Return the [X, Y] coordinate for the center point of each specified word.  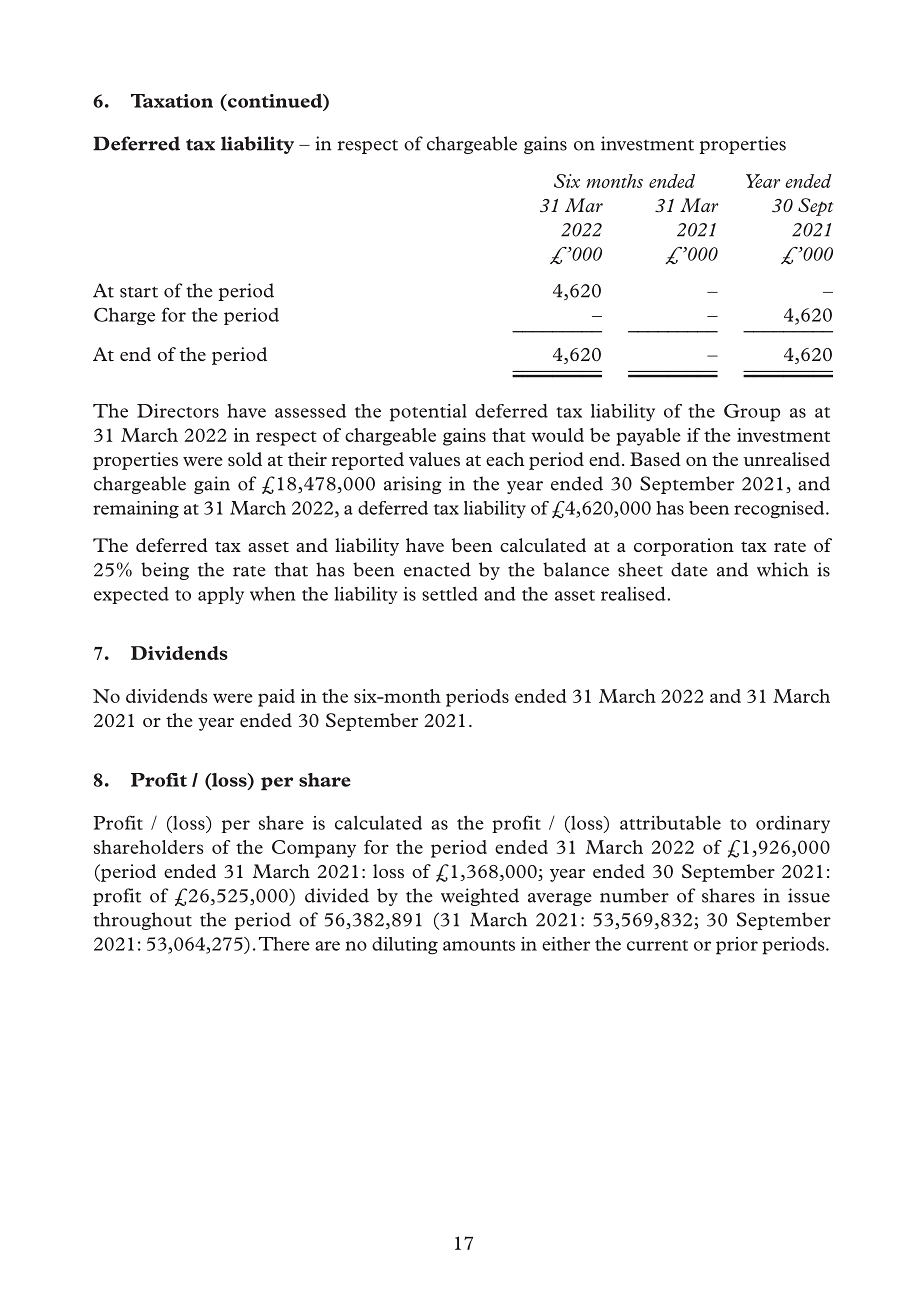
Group [752, 413]
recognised [780, 510]
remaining [136, 510]
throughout [142, 921]
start [139, 292]
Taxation [172, 101]
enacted [437, 569]
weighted [480, 897]
